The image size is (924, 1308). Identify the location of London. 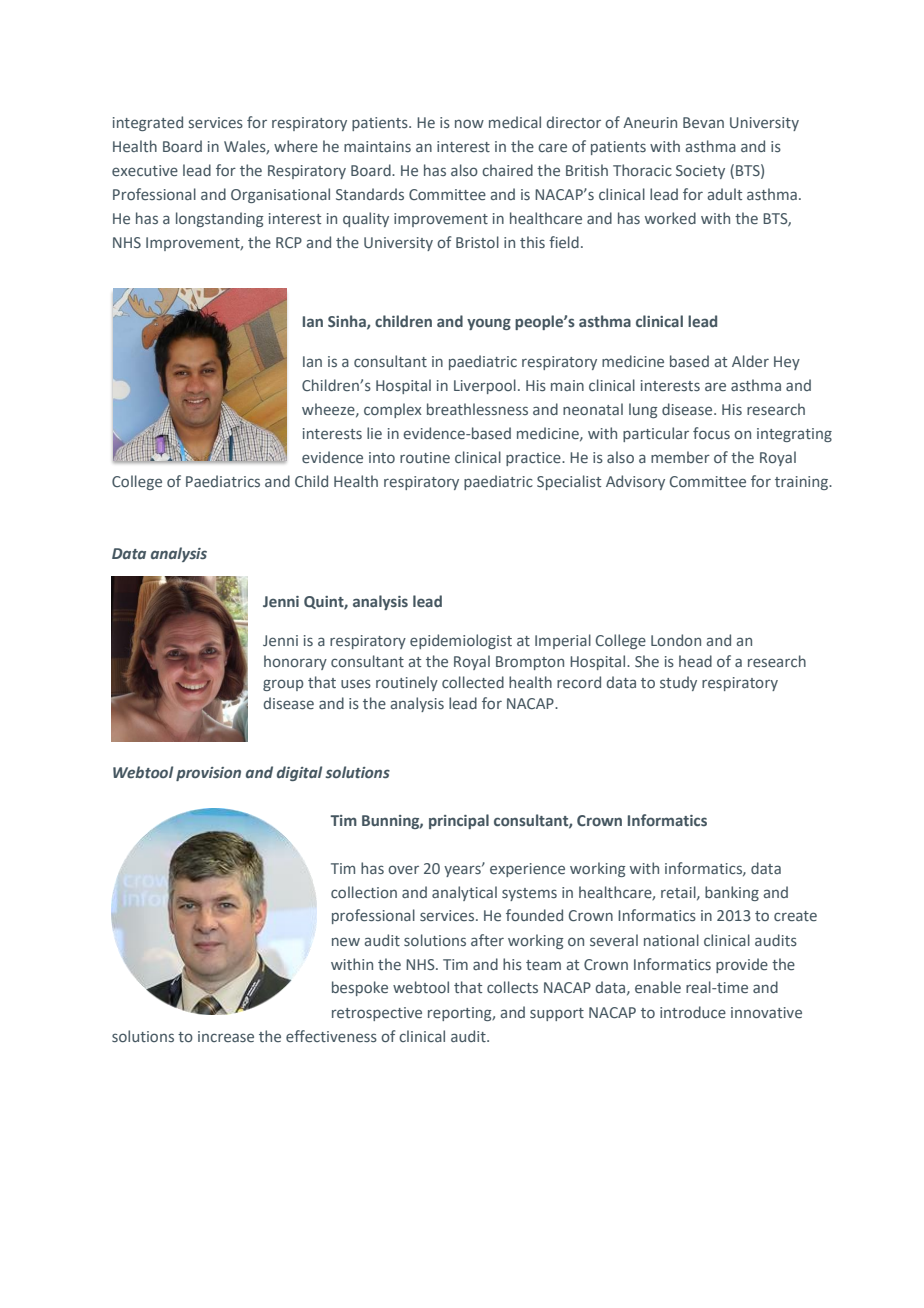
(676, 640).
